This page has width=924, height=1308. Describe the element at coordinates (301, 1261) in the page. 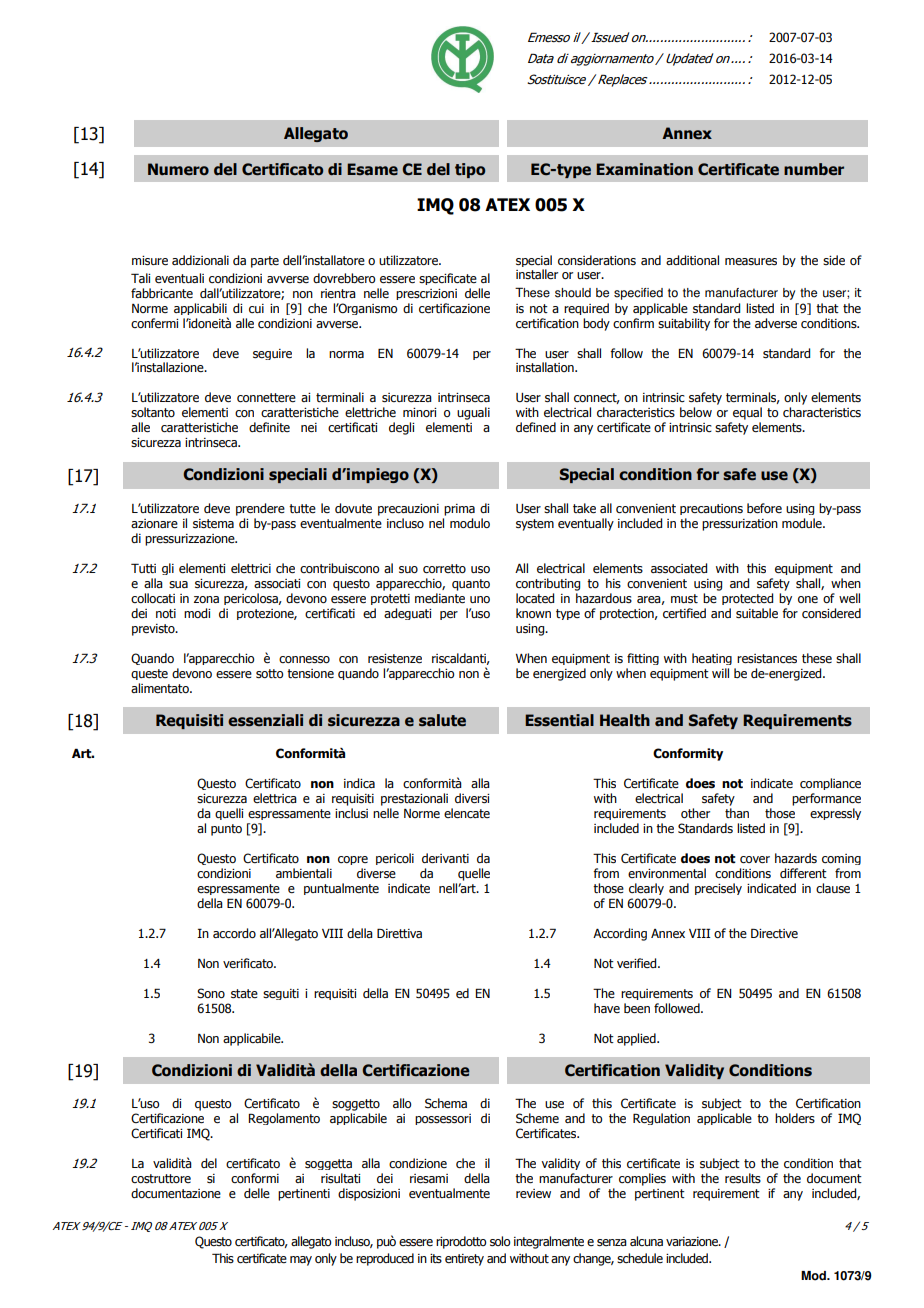

I see `may` at that location.
